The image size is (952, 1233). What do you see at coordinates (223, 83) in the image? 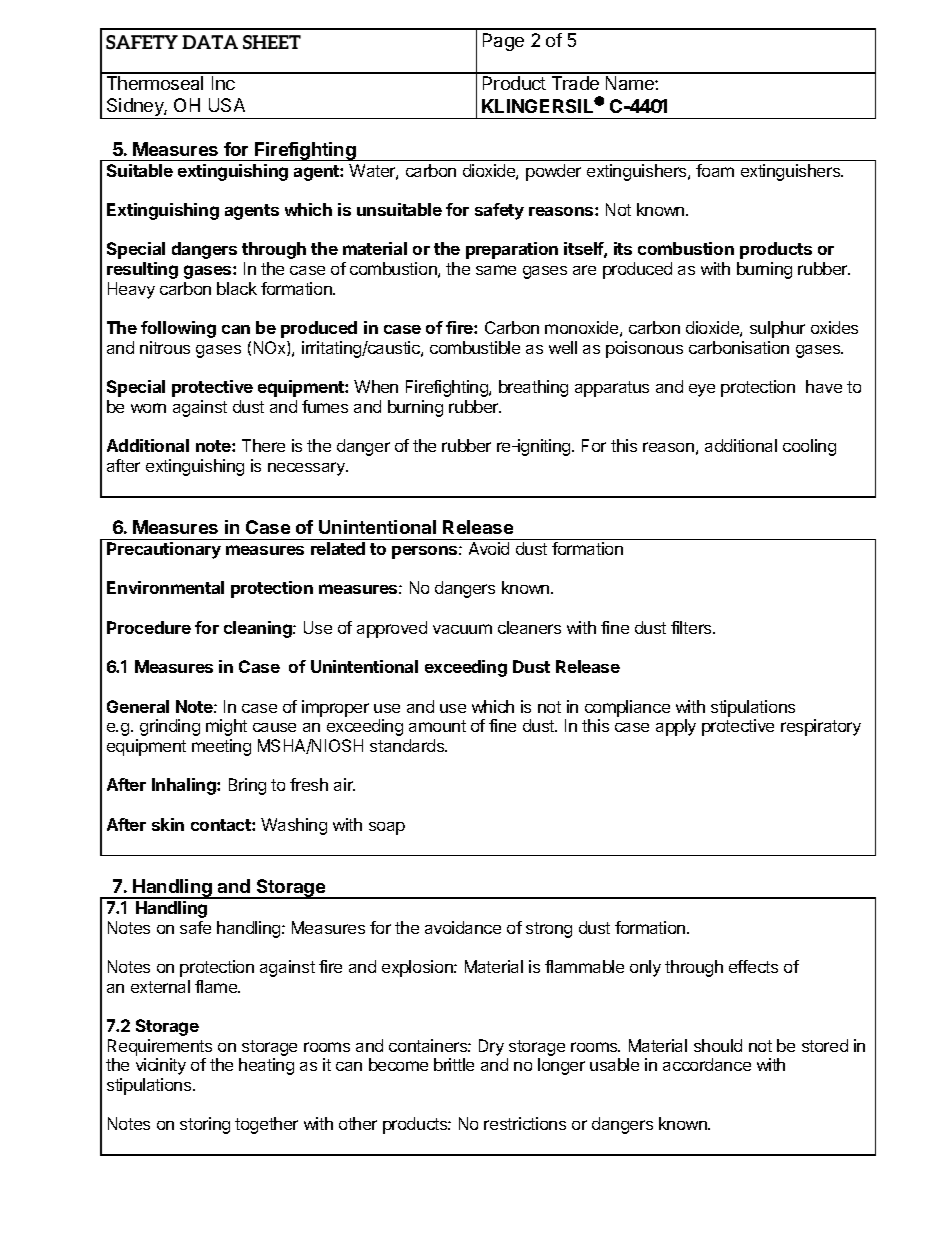
I see `Inc` at bounding box center [223, 83].
